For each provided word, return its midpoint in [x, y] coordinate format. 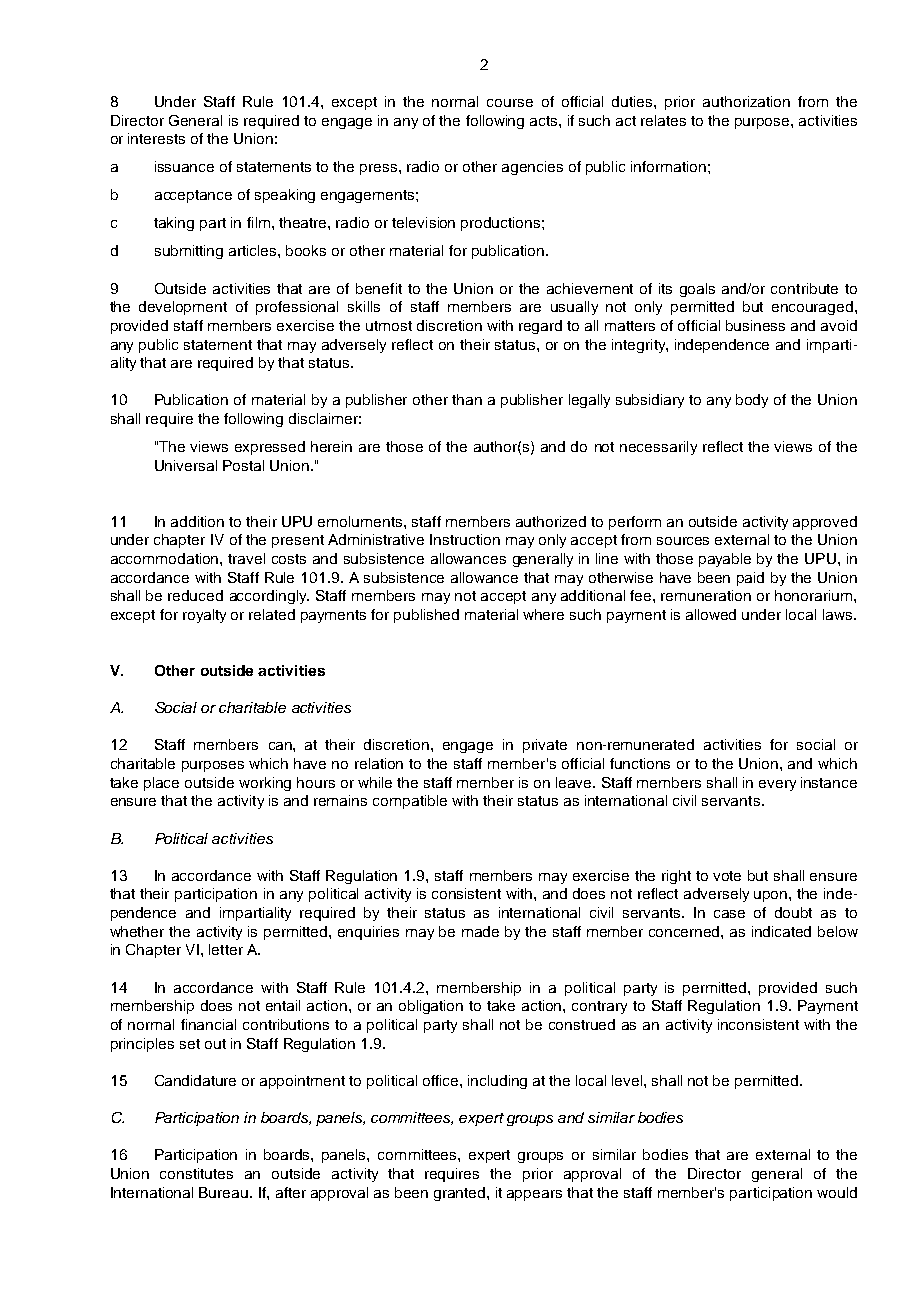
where [543, 614]
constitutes [196, 1173]
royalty [204, 616]
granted [461, 1194]
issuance [184, 166]
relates [663, 120]
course [510, 103]
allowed [711, 614]
